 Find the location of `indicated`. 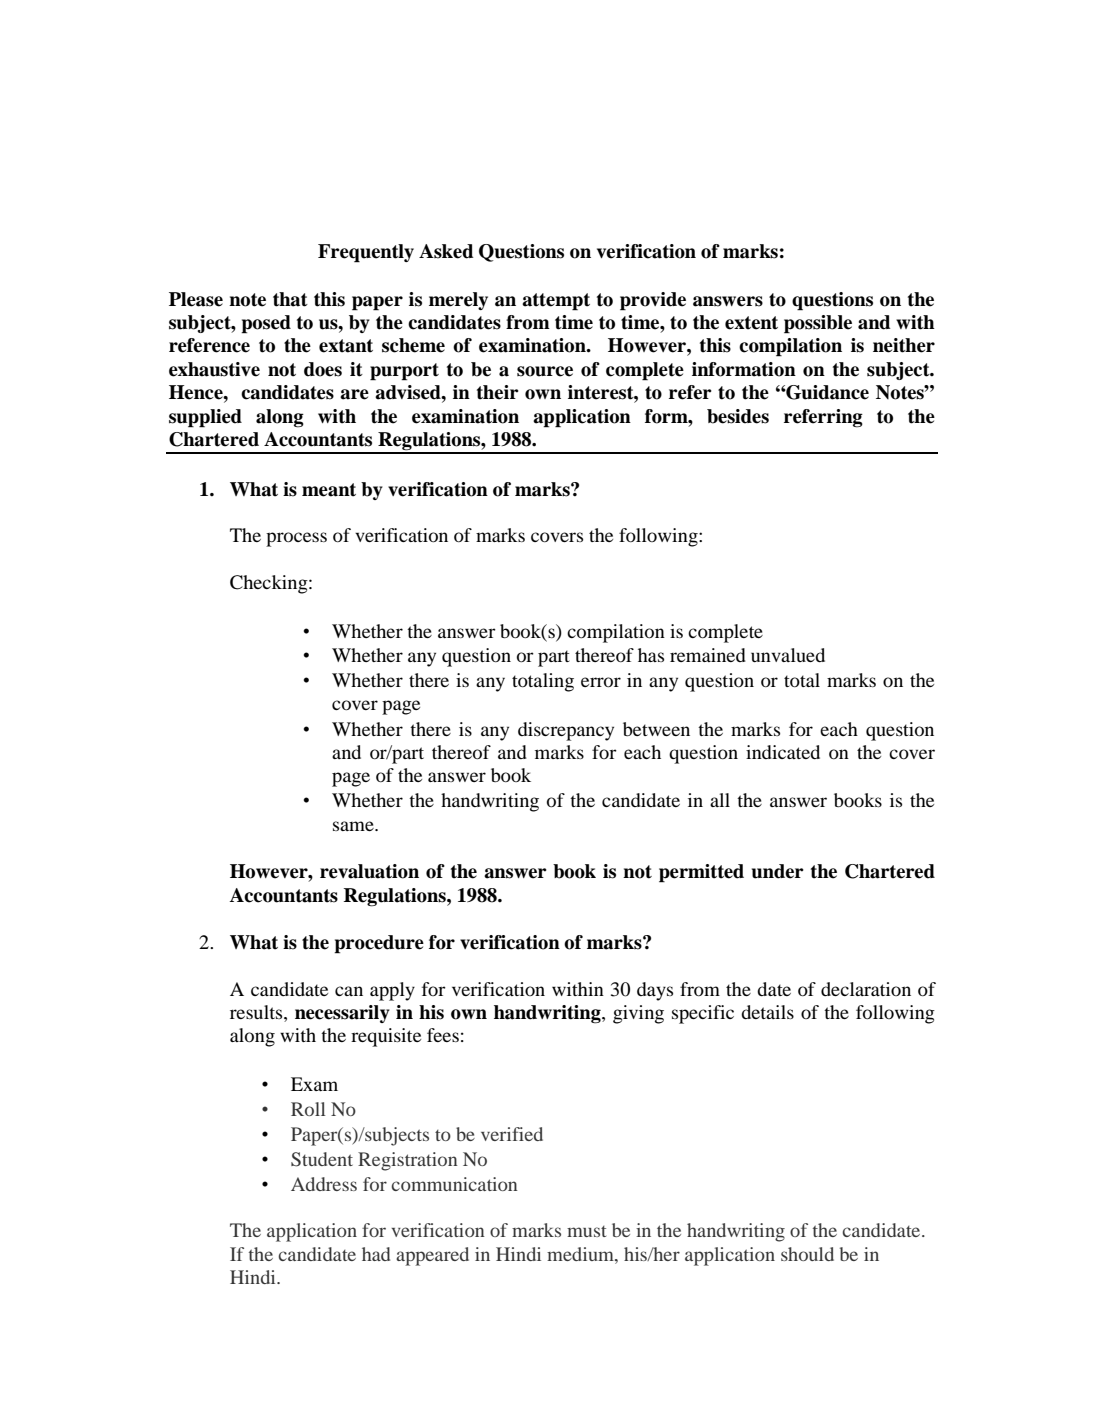

indicated is located at coordinates (783, 752).
